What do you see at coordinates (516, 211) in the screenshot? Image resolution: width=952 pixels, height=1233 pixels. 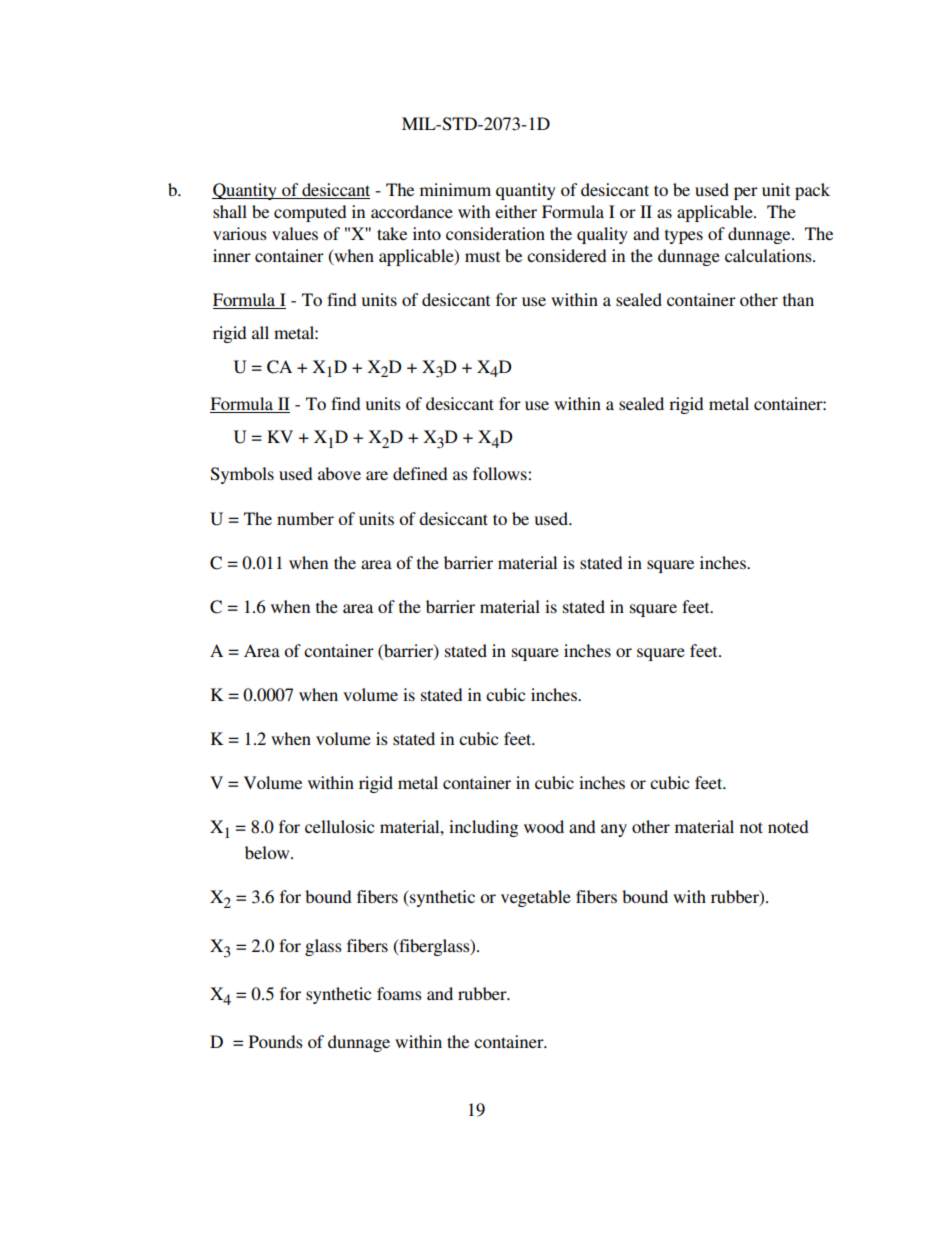 I see `either` at bounding box center [516, 211].
